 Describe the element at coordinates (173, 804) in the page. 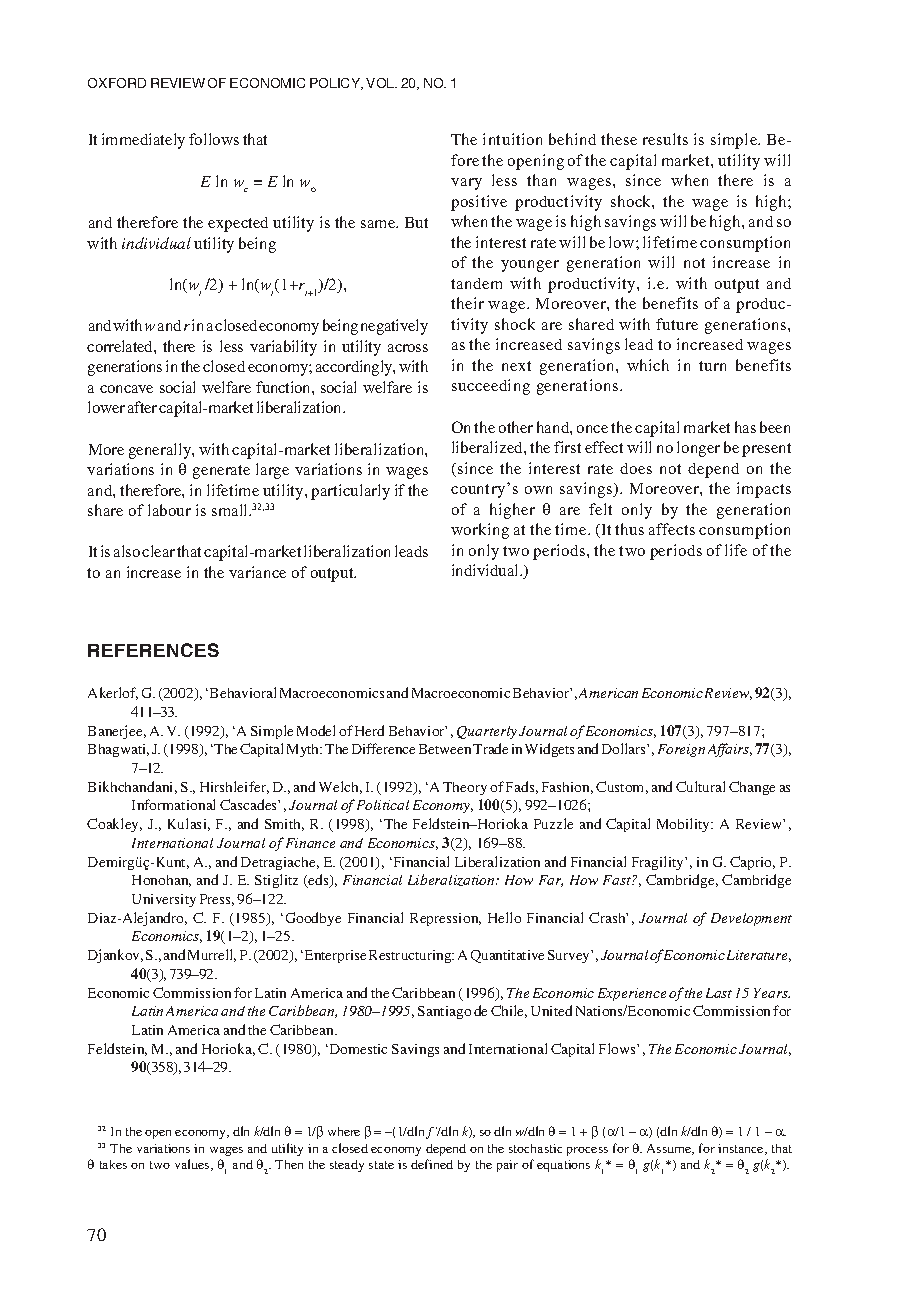

I see `Informational` at that location.
